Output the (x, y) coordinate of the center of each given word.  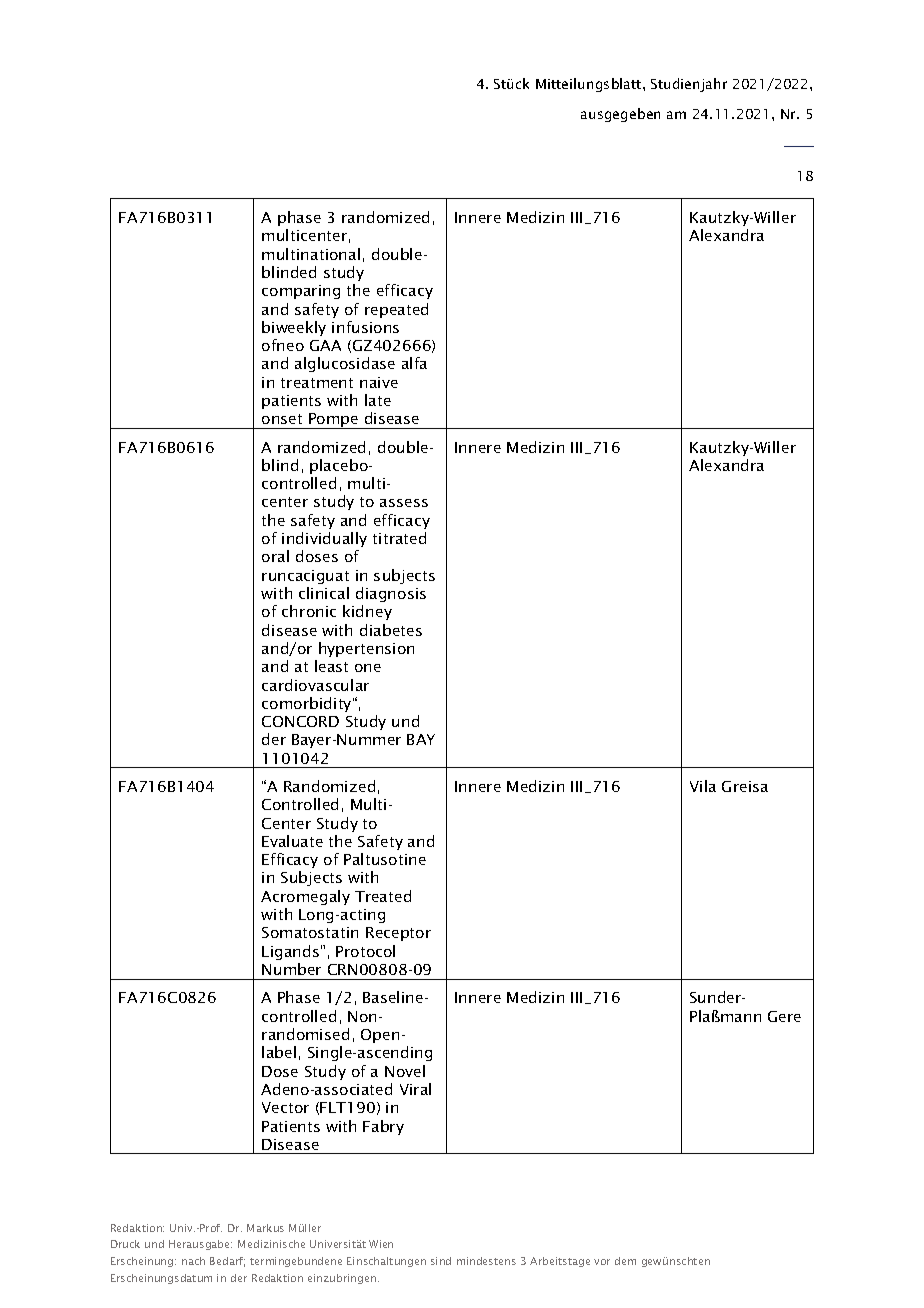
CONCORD (300, 721)
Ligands (290, 952)
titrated (399, 538)
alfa (414, 363)
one (368, 668)
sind (441, 1261)
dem (625, 1261)
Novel (405, 1071)
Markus (265, 1228)
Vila (703, 786)
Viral (415, 1089)
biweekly (294, 328)
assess (404, 503)
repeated (396, 310)
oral (275, 556)
